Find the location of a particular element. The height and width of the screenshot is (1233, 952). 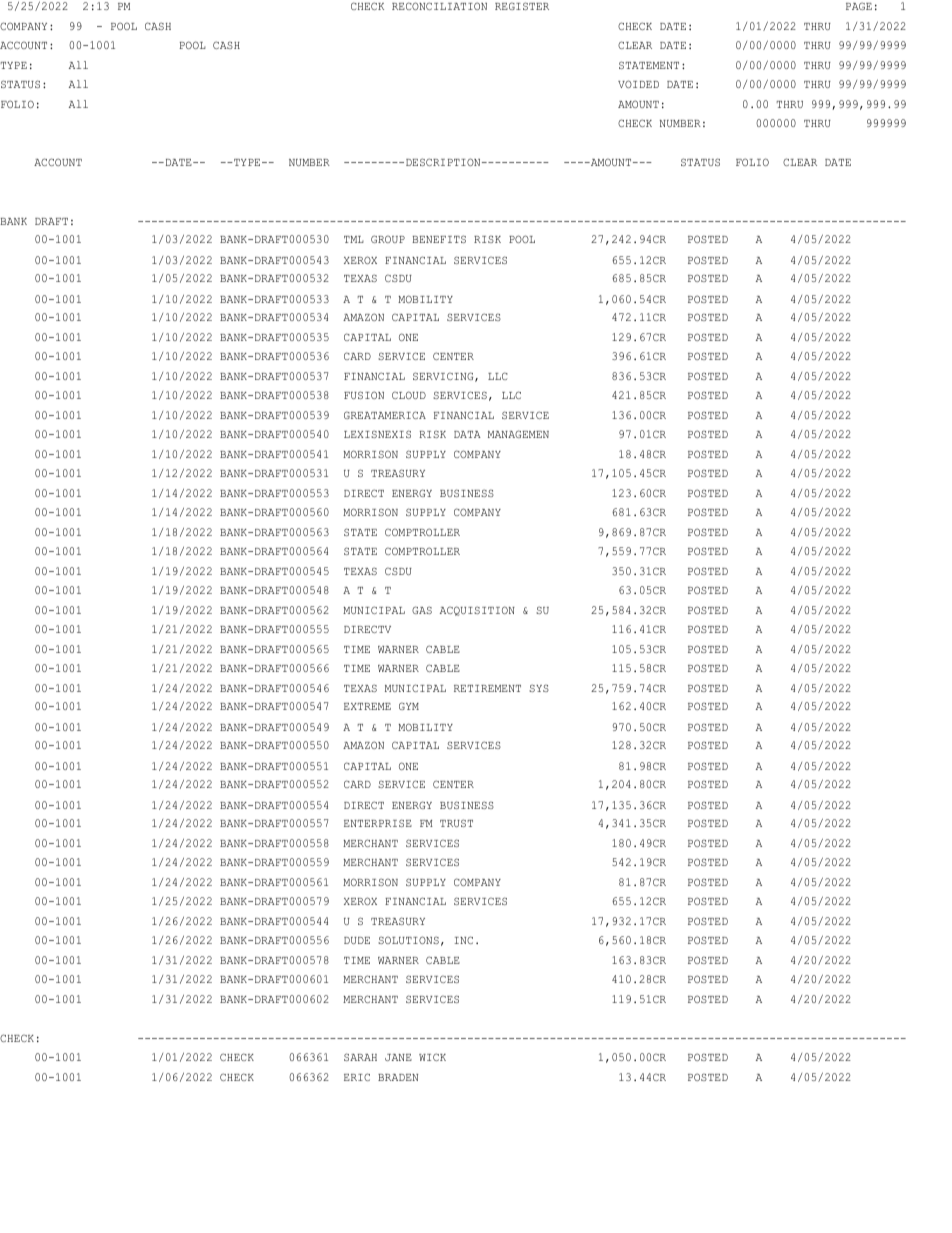

BENEFITS is located at coordinates (439, 239).
